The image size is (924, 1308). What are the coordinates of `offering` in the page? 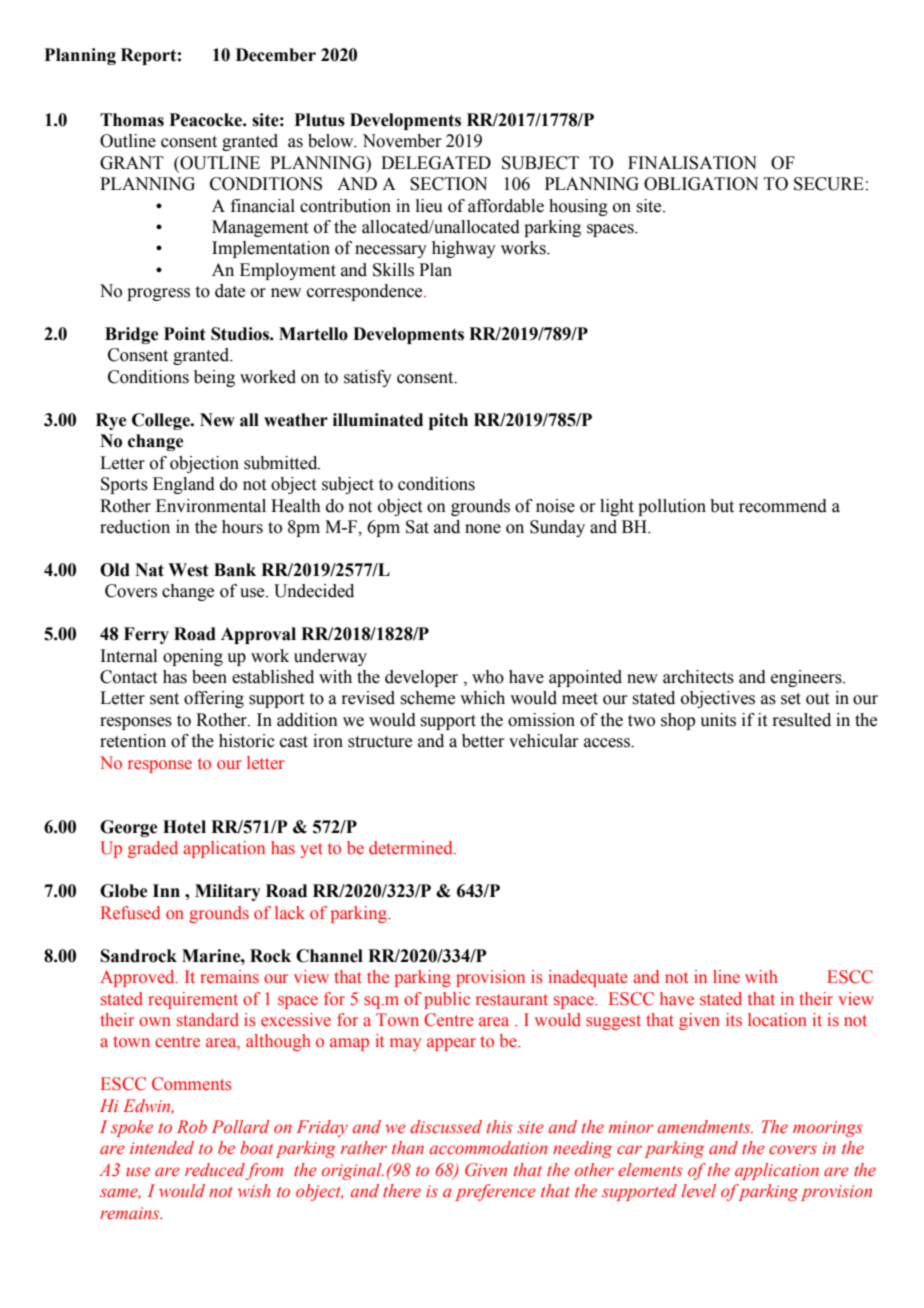 It's located at (214, 699).
